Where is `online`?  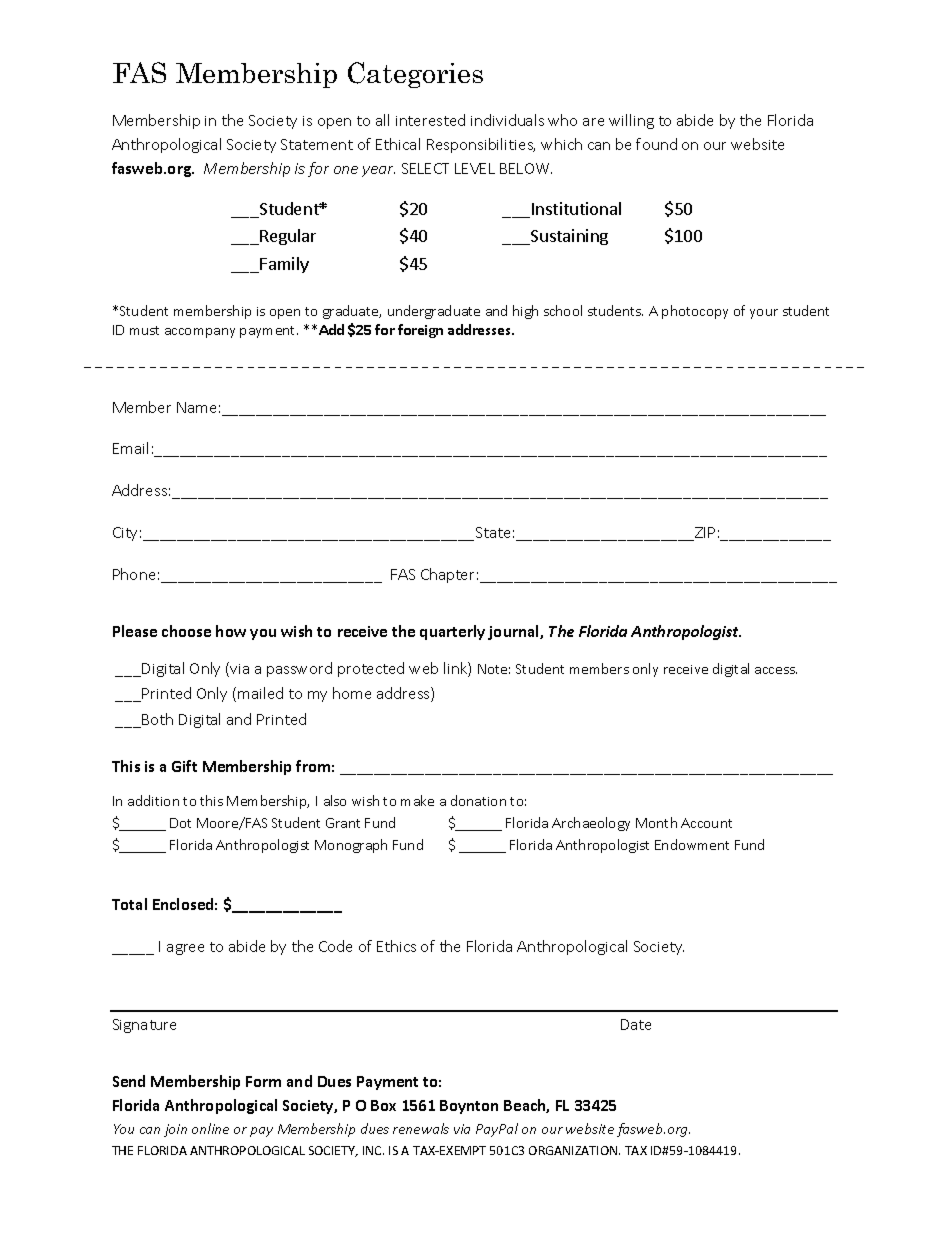
online is located at coordinates (210, 1128).
